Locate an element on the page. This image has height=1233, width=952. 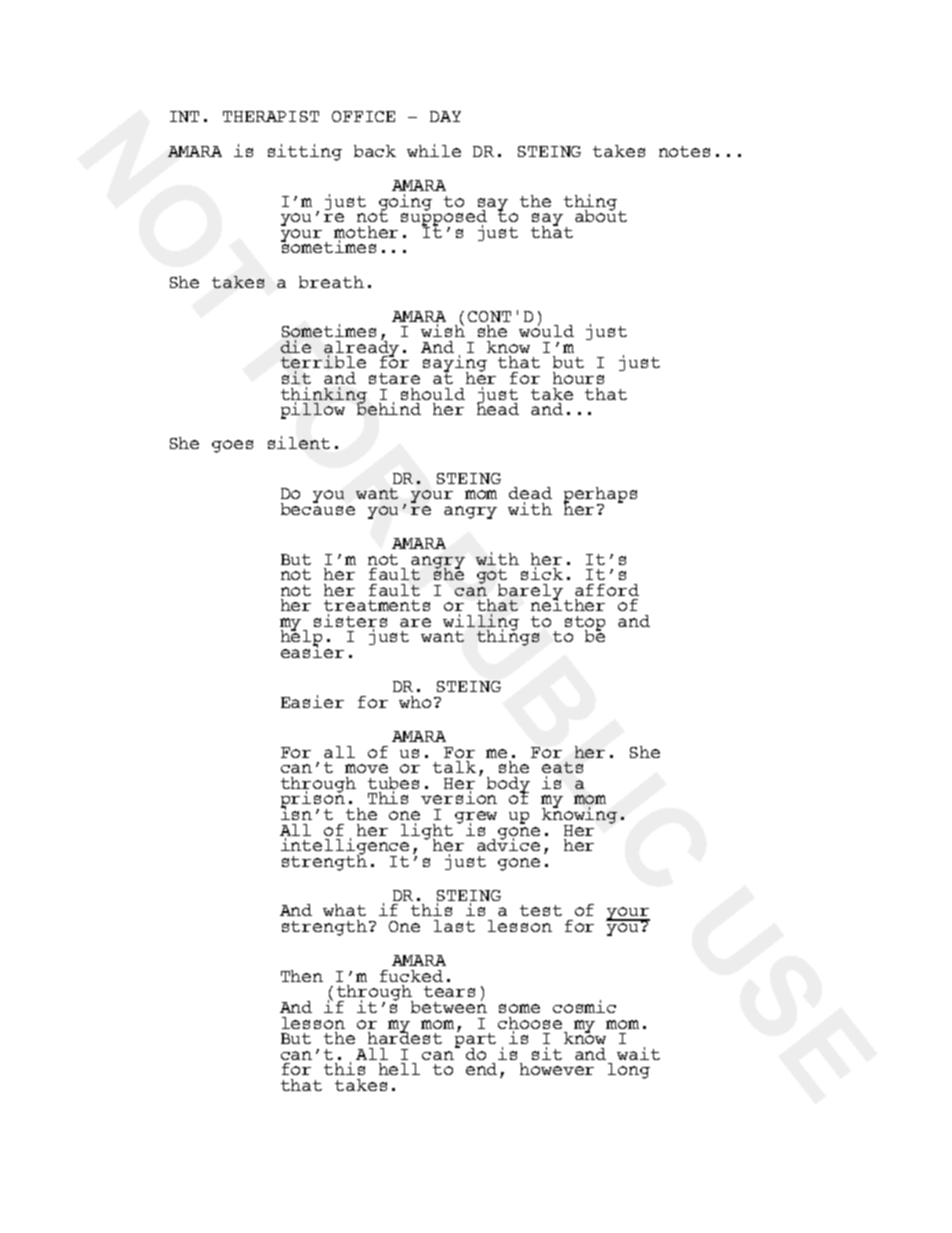
because is located at coordinates (318, 508).
